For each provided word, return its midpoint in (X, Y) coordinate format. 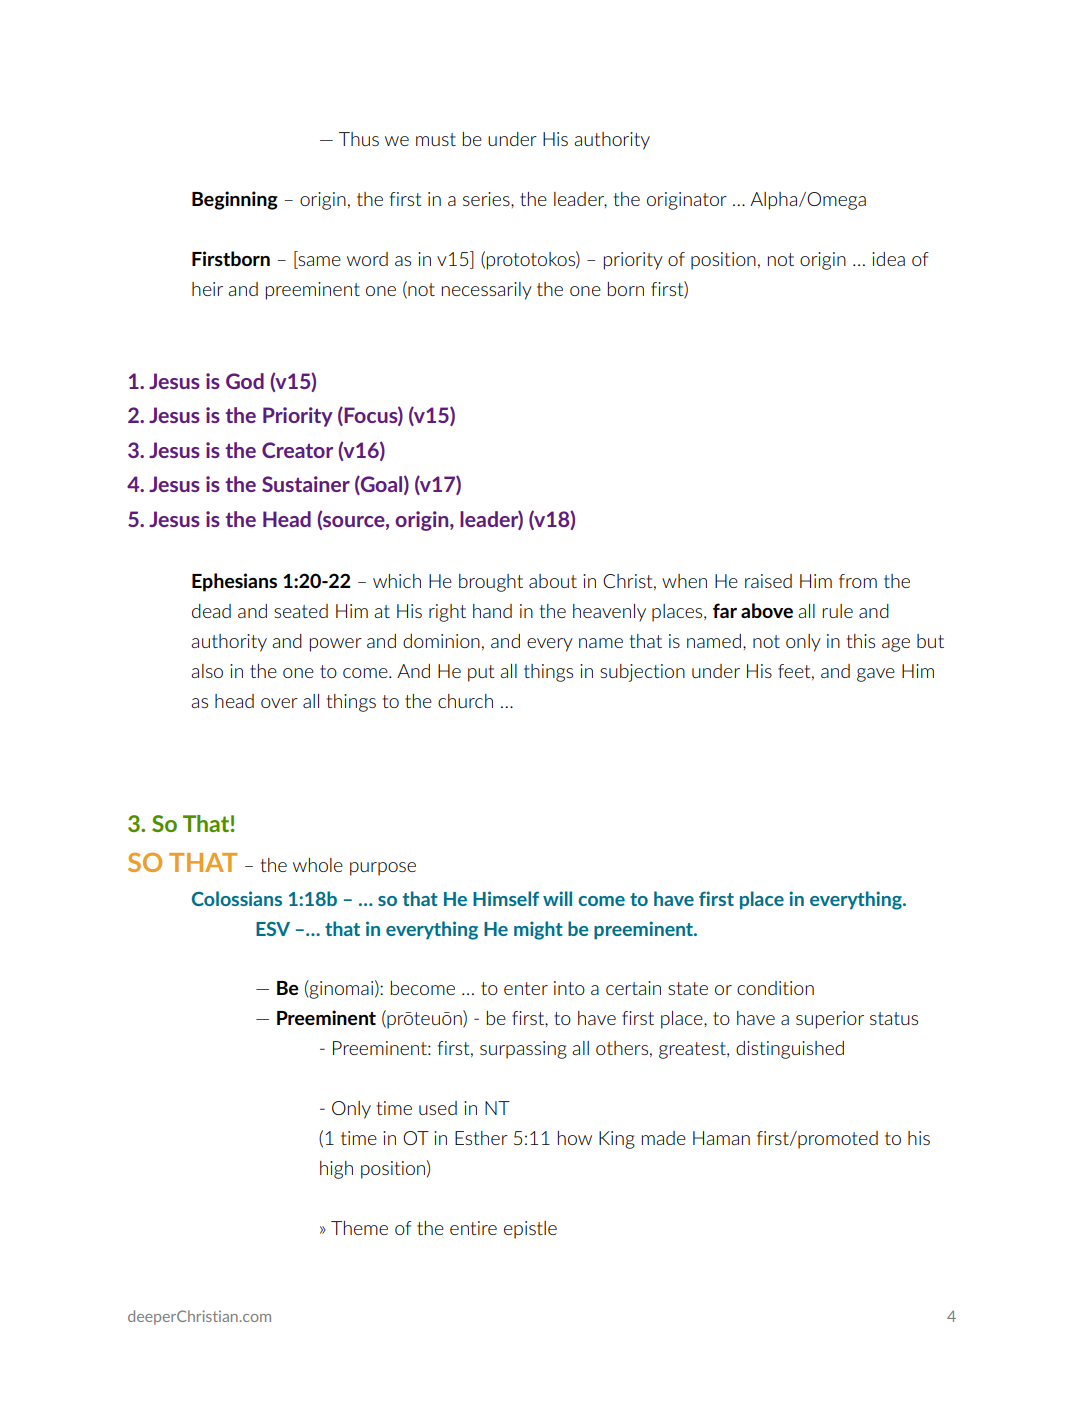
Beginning (235, 200)
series (487, 199)
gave (876, 675)
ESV (273, 929)
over (279, 703)
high (336, 1170)
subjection (642, 673)
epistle (530, 1230)
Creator (297, 450)
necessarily (487, 291)
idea (888, 259)
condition (775, 988)
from (858, 581)
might (538, 930)
